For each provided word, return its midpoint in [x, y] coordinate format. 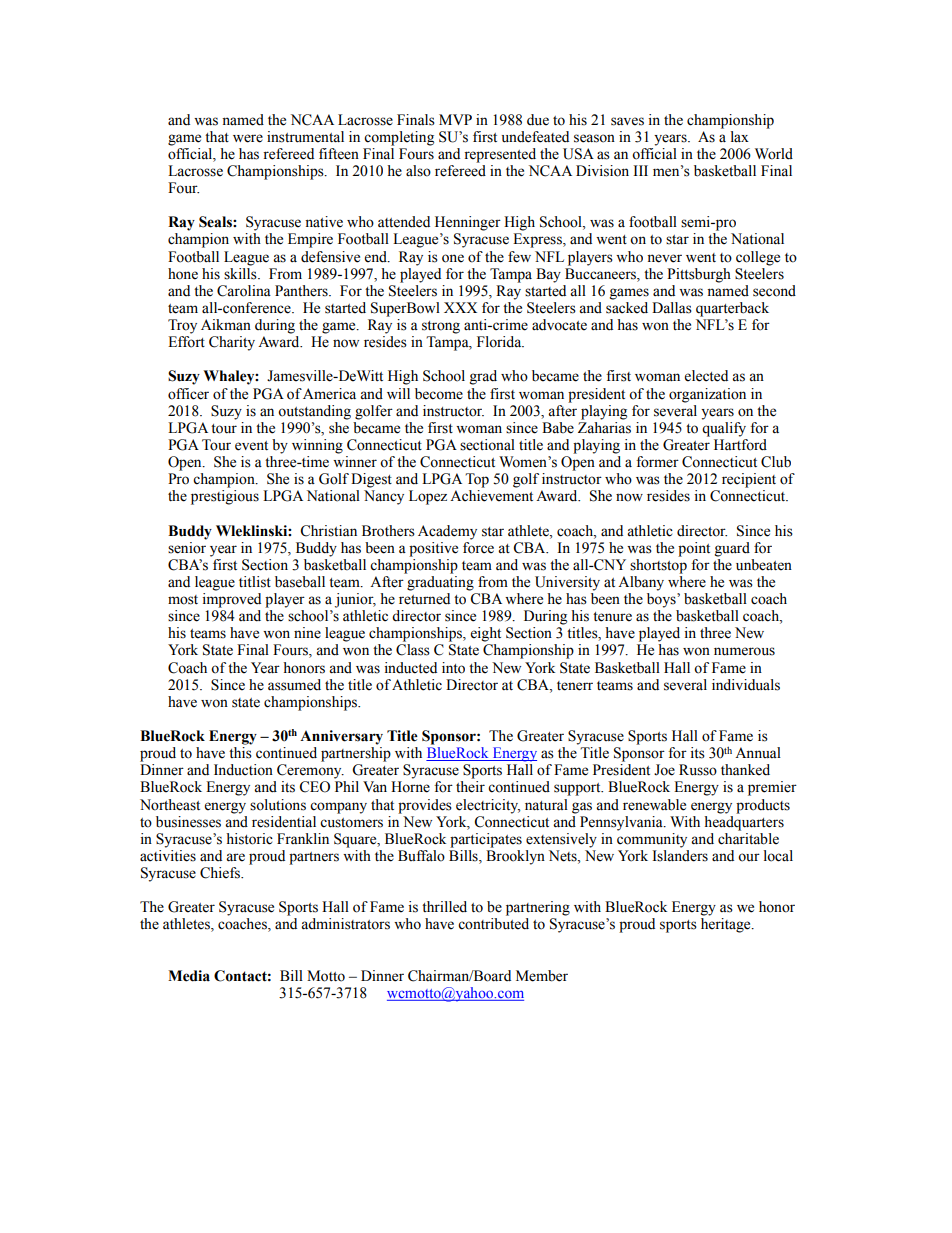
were [248, 138]
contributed [493, 924]
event [251, 446]
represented [500, 155]
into [453, 668]
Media [189, 976]
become [439, 394]
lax [740, 136]
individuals [746, 685]
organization [707, 395]
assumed [294, 685]
